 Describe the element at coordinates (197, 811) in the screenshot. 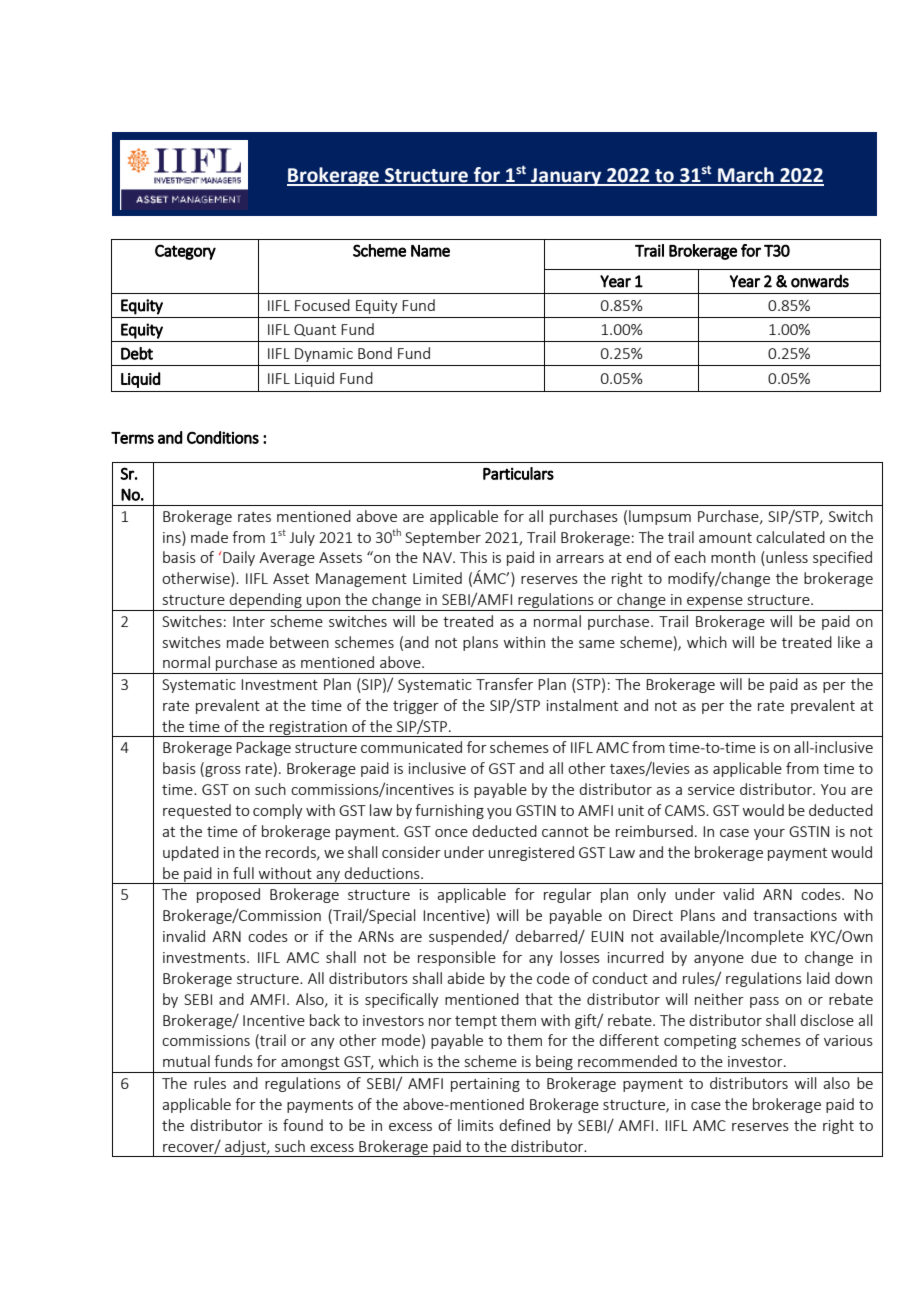

I see `requested` at that location.
